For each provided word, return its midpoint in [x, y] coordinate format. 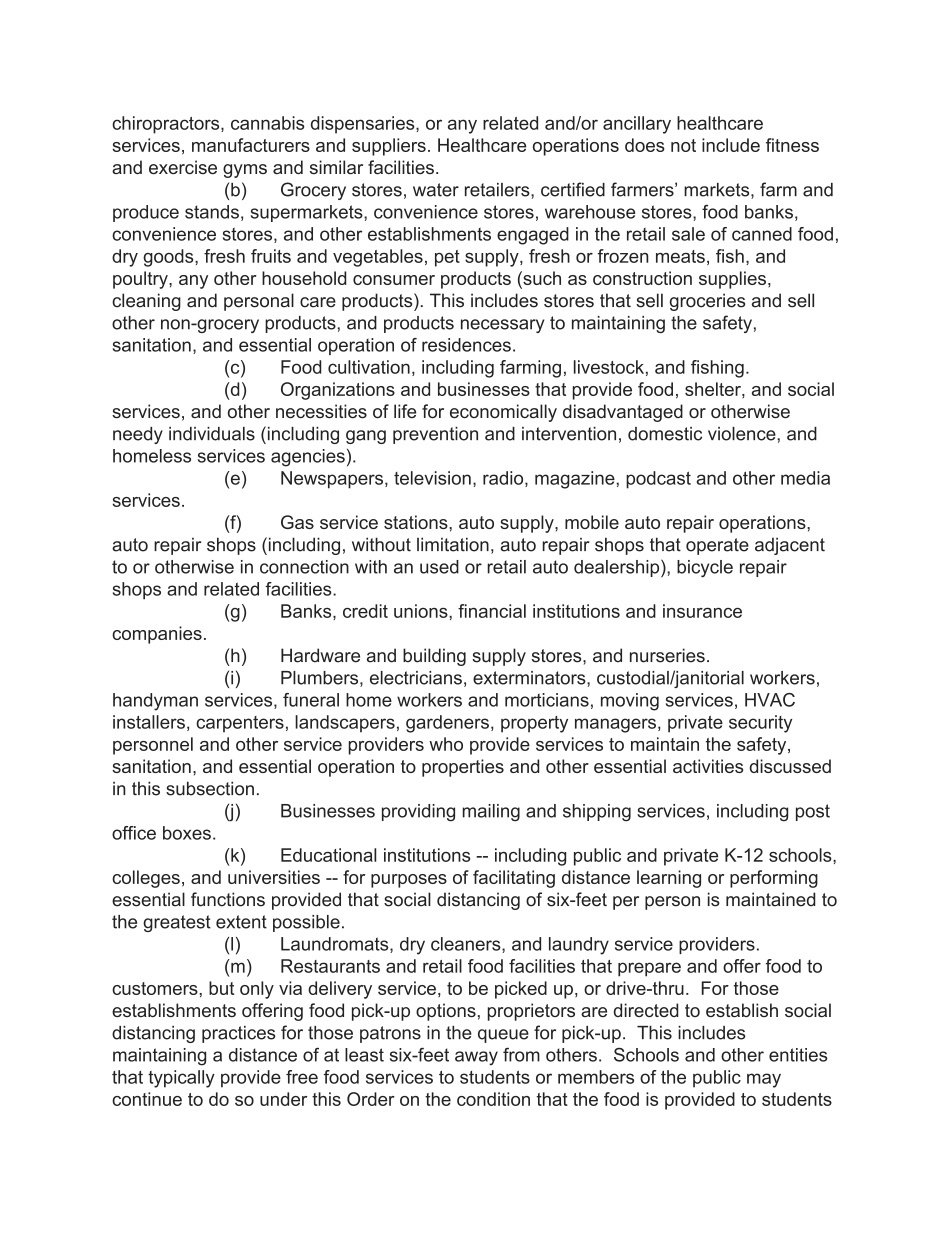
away [476, 1058]
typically [181, 1079]
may [764, 1080]
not [683, 145]
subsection [210, 788]
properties [463, 768]
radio [503, 478]
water [436, 190]
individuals [212, 434]
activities [708, 766]
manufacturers [251, 145]
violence [742, 434]
